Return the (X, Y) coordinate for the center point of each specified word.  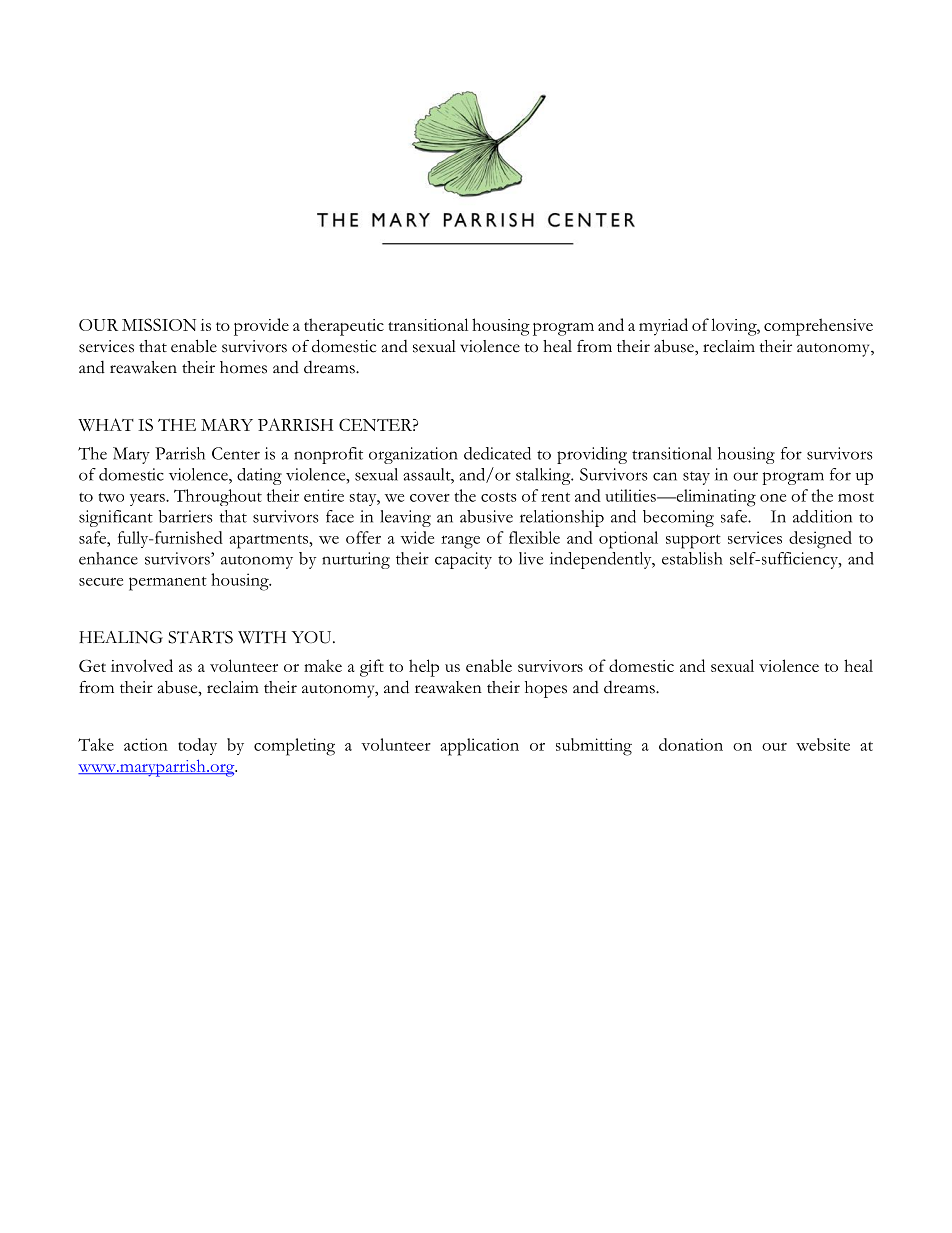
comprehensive (818, 327)
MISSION (159, 324)
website (823, 744)
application (479, 747)
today (197, 746)
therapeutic (344, 327)
